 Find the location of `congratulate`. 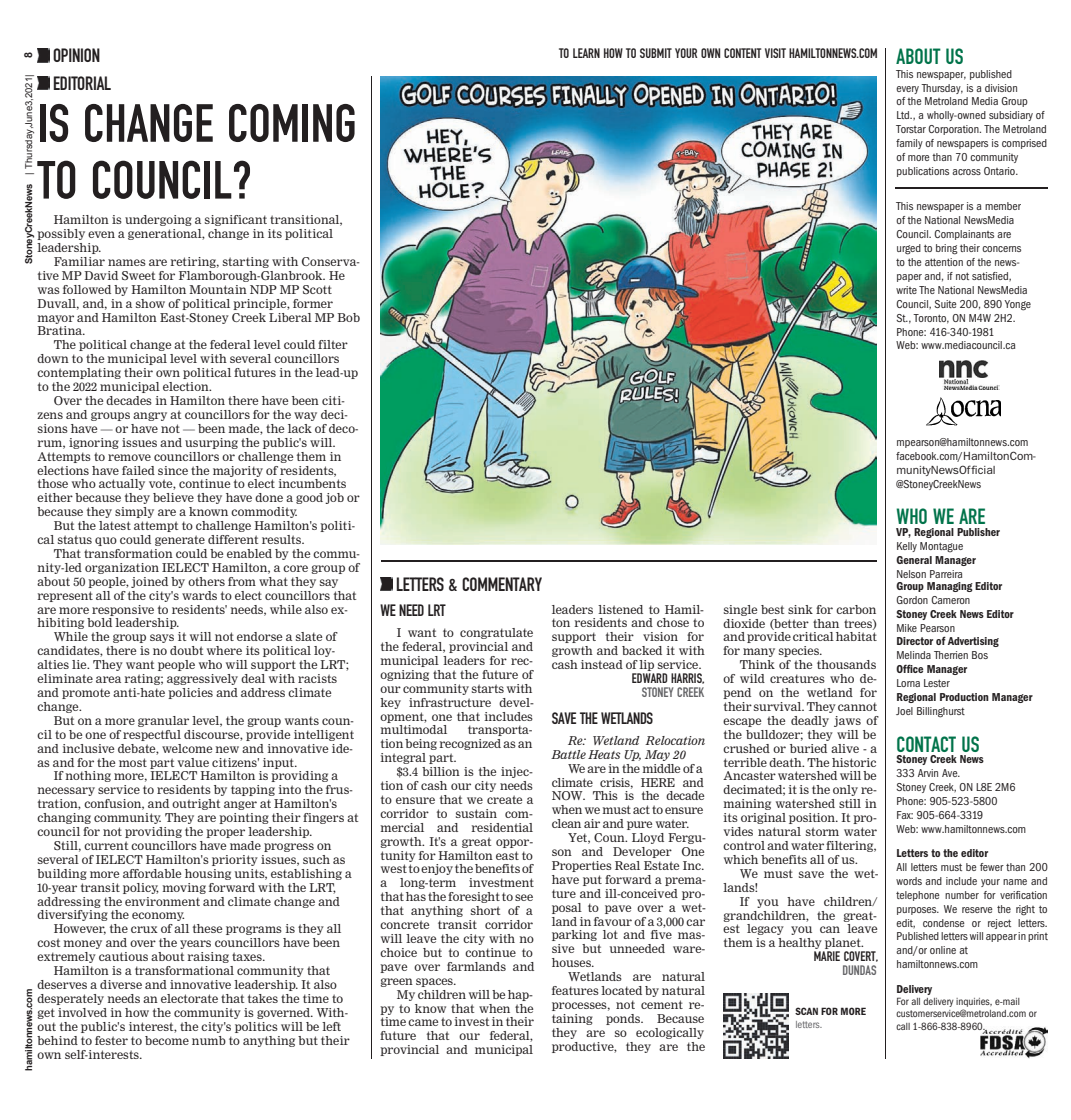

congratulate is located at coordinates (496, 633).
